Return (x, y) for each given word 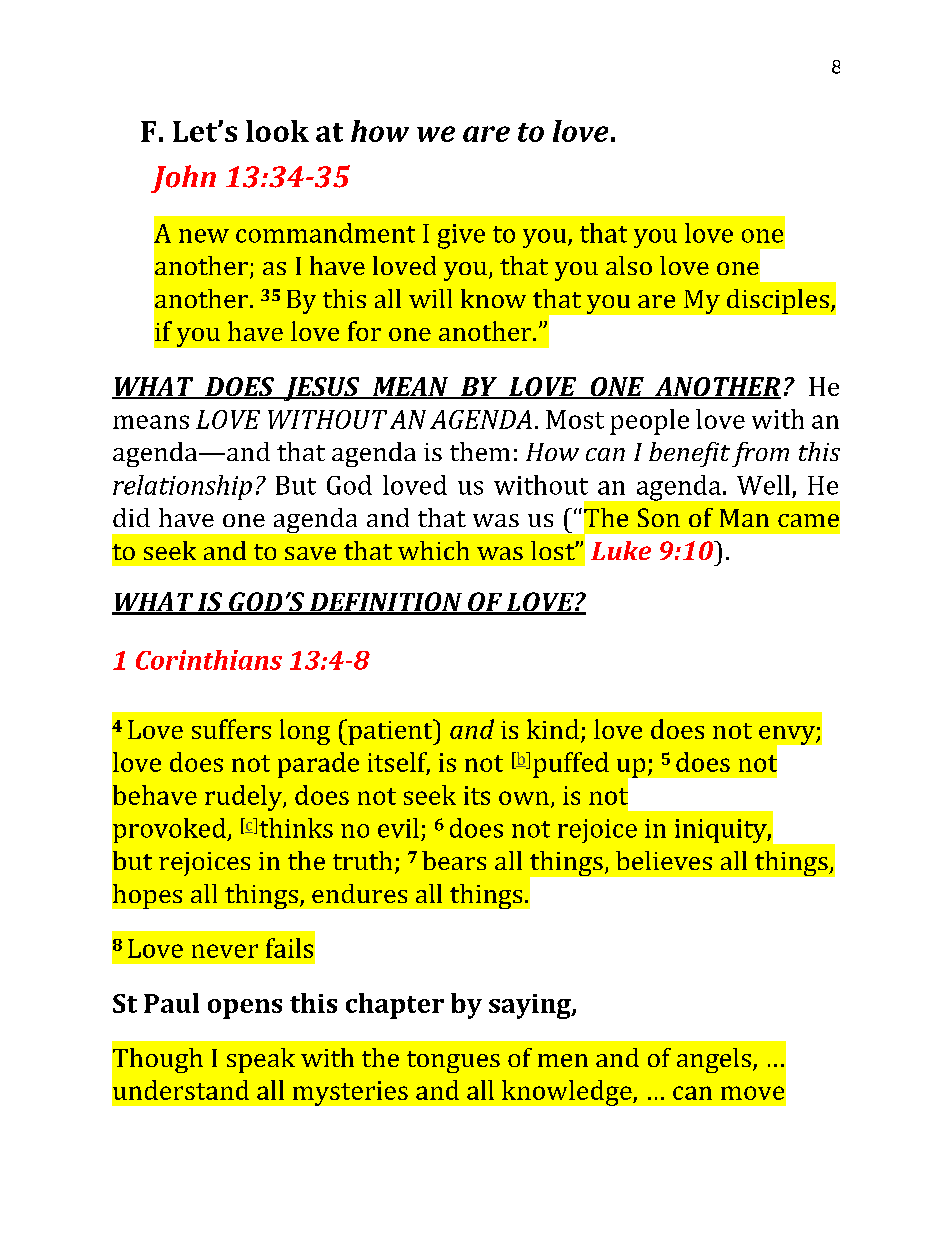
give (461, 236)
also (629, 265)
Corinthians (209, 660)
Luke (621, 550)
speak (261, 1060)
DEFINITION (385, 603)
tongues (453, 1062)
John (183, 179)
